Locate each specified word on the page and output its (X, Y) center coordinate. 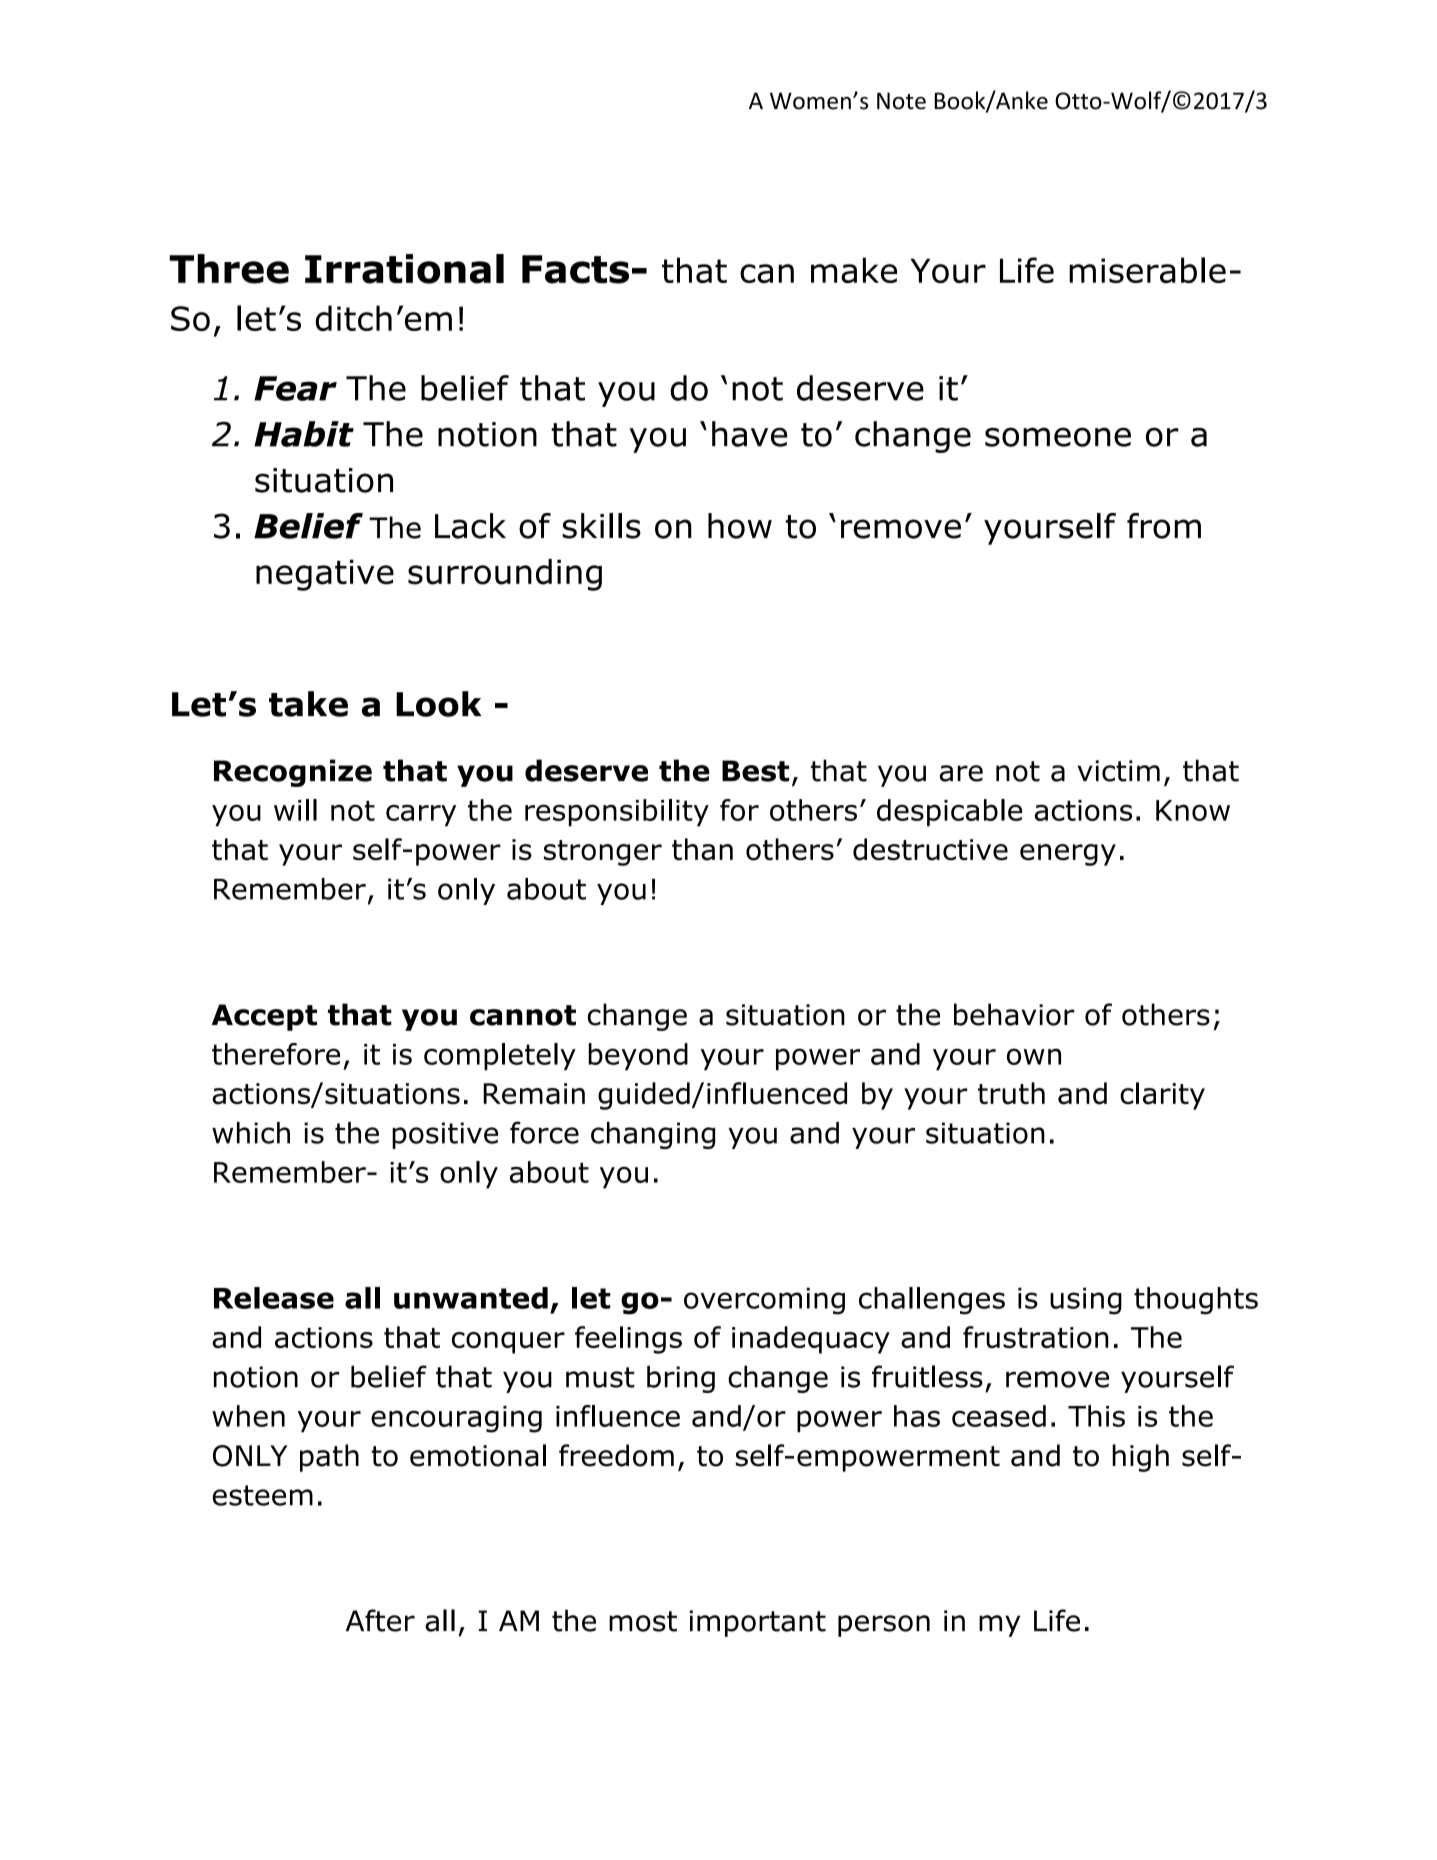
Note (901, 101)
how (740, 526)
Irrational (404, 269)
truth (1011, 1093)
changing (653, 1135)
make (854, 270)
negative (325, 575)
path (329, 1458)
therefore (276, 1054)
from (1164, 526)
